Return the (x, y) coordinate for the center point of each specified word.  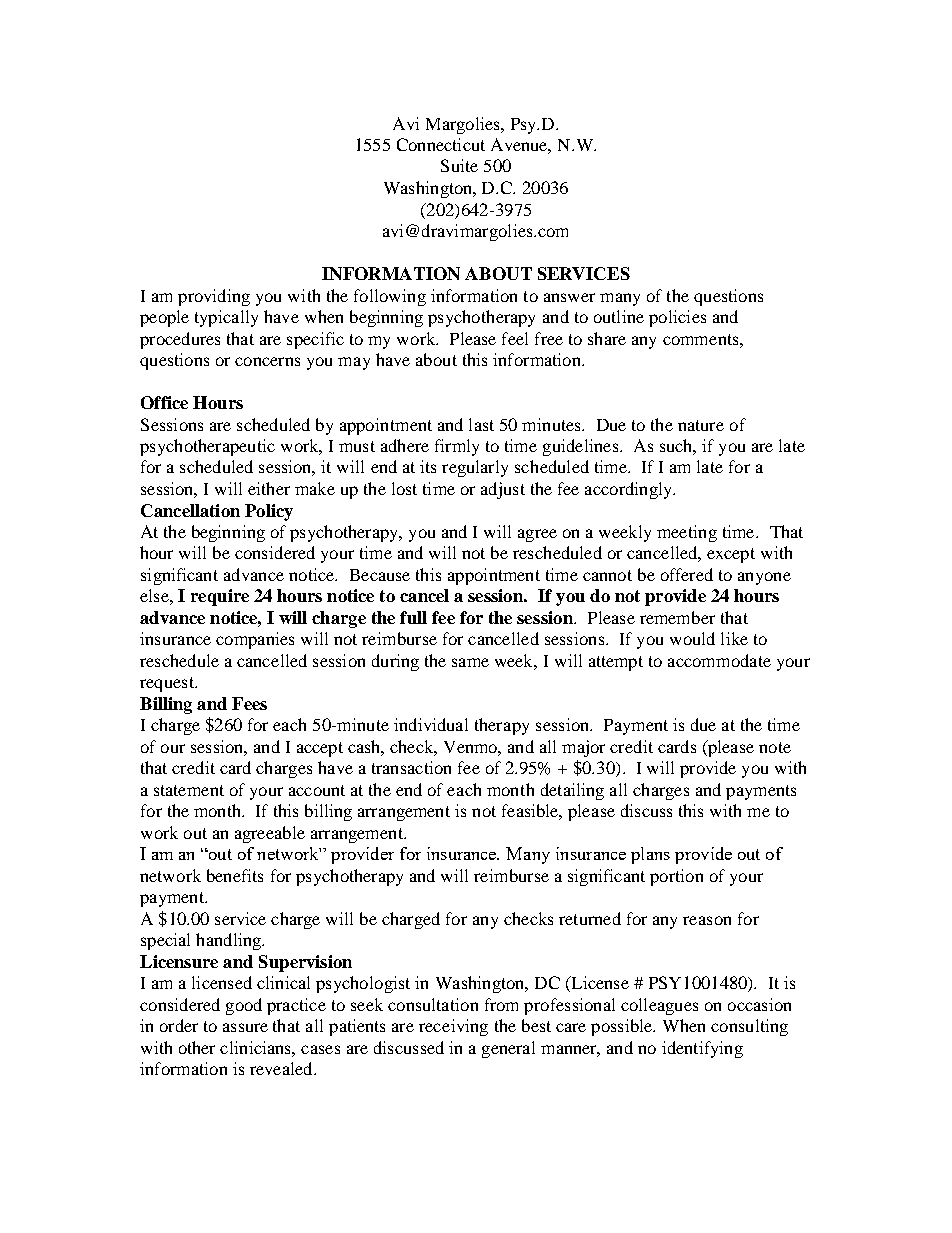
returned (590, 918)
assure (245, 1027)
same (470, 662)
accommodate (719, 660)
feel (515, 338)
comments (702, 339)
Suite (459, 165)
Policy (269, 512)
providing (214, 297)
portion (676, 877)
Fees (249, 703)
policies (677, 318)
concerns (267, 361)
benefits (235, 875)
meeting (687, 533)
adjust (503, 490)
